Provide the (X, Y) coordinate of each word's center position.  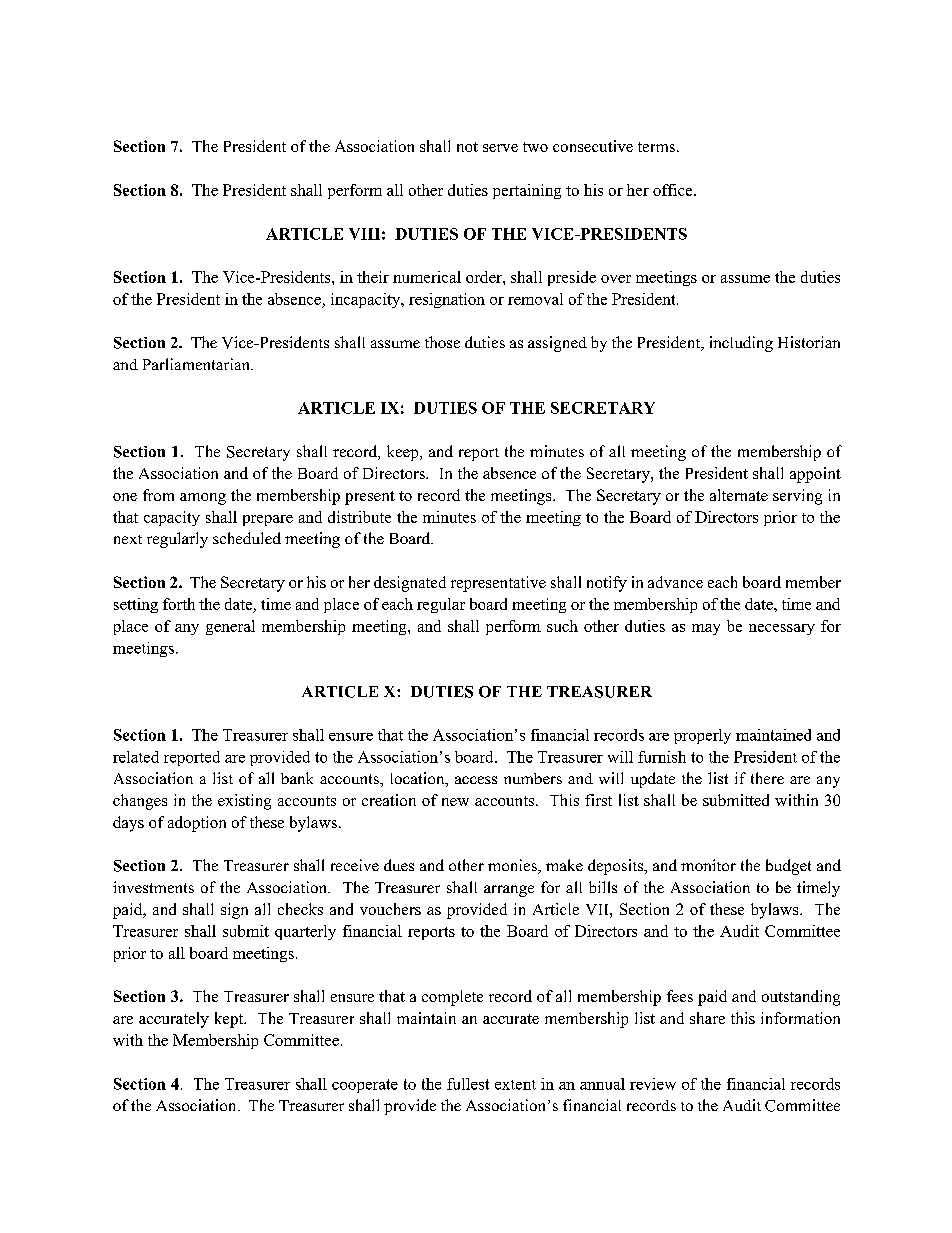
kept (230, 1020)
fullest (468, 1084)
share (707, 1018)
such (562, 626)
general (230, 627)
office (674, 190)
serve (500, 148)
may (706, 629)
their (373, 277)
